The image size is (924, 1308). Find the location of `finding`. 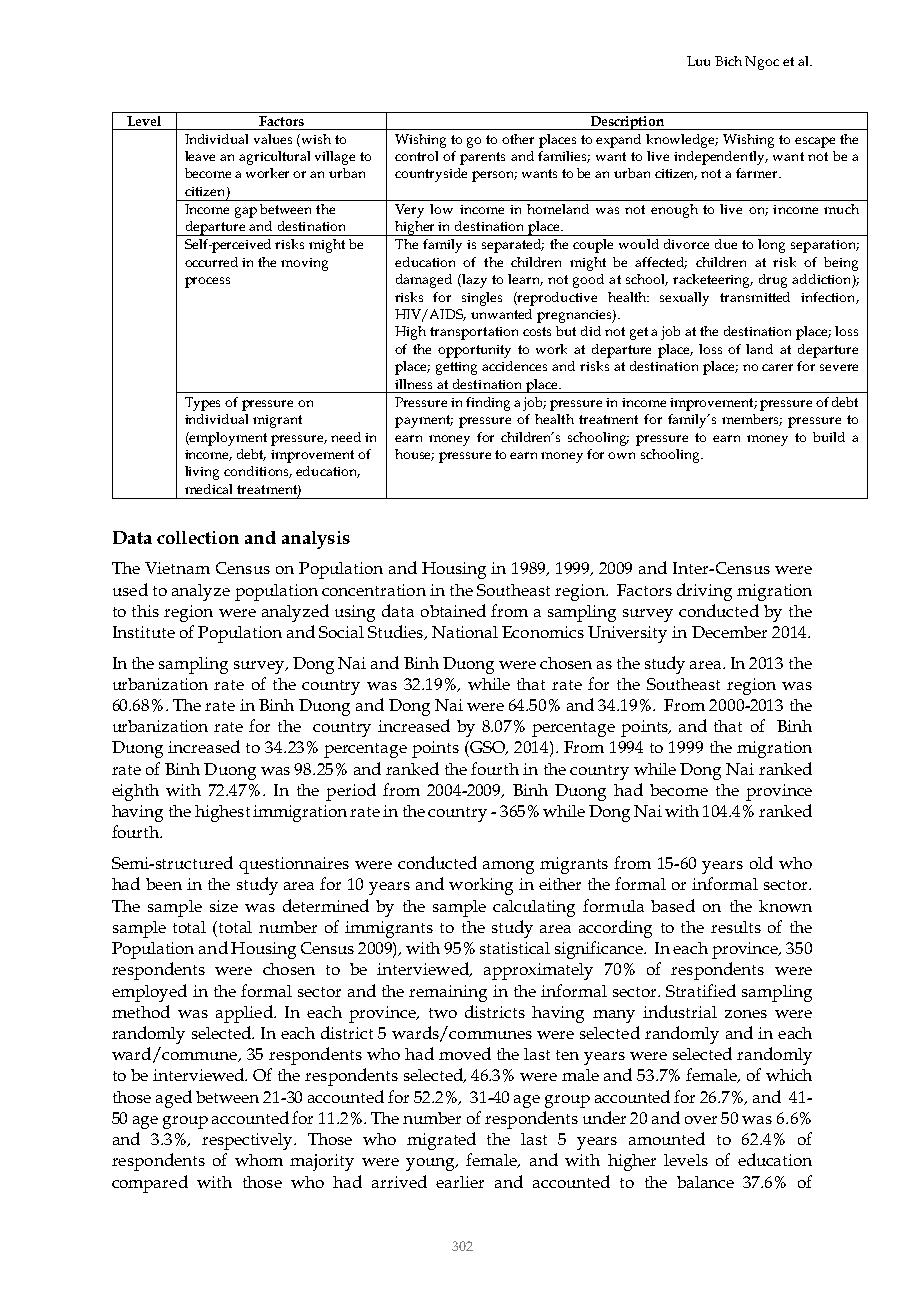

finding is located at coordinates (488, 404).
